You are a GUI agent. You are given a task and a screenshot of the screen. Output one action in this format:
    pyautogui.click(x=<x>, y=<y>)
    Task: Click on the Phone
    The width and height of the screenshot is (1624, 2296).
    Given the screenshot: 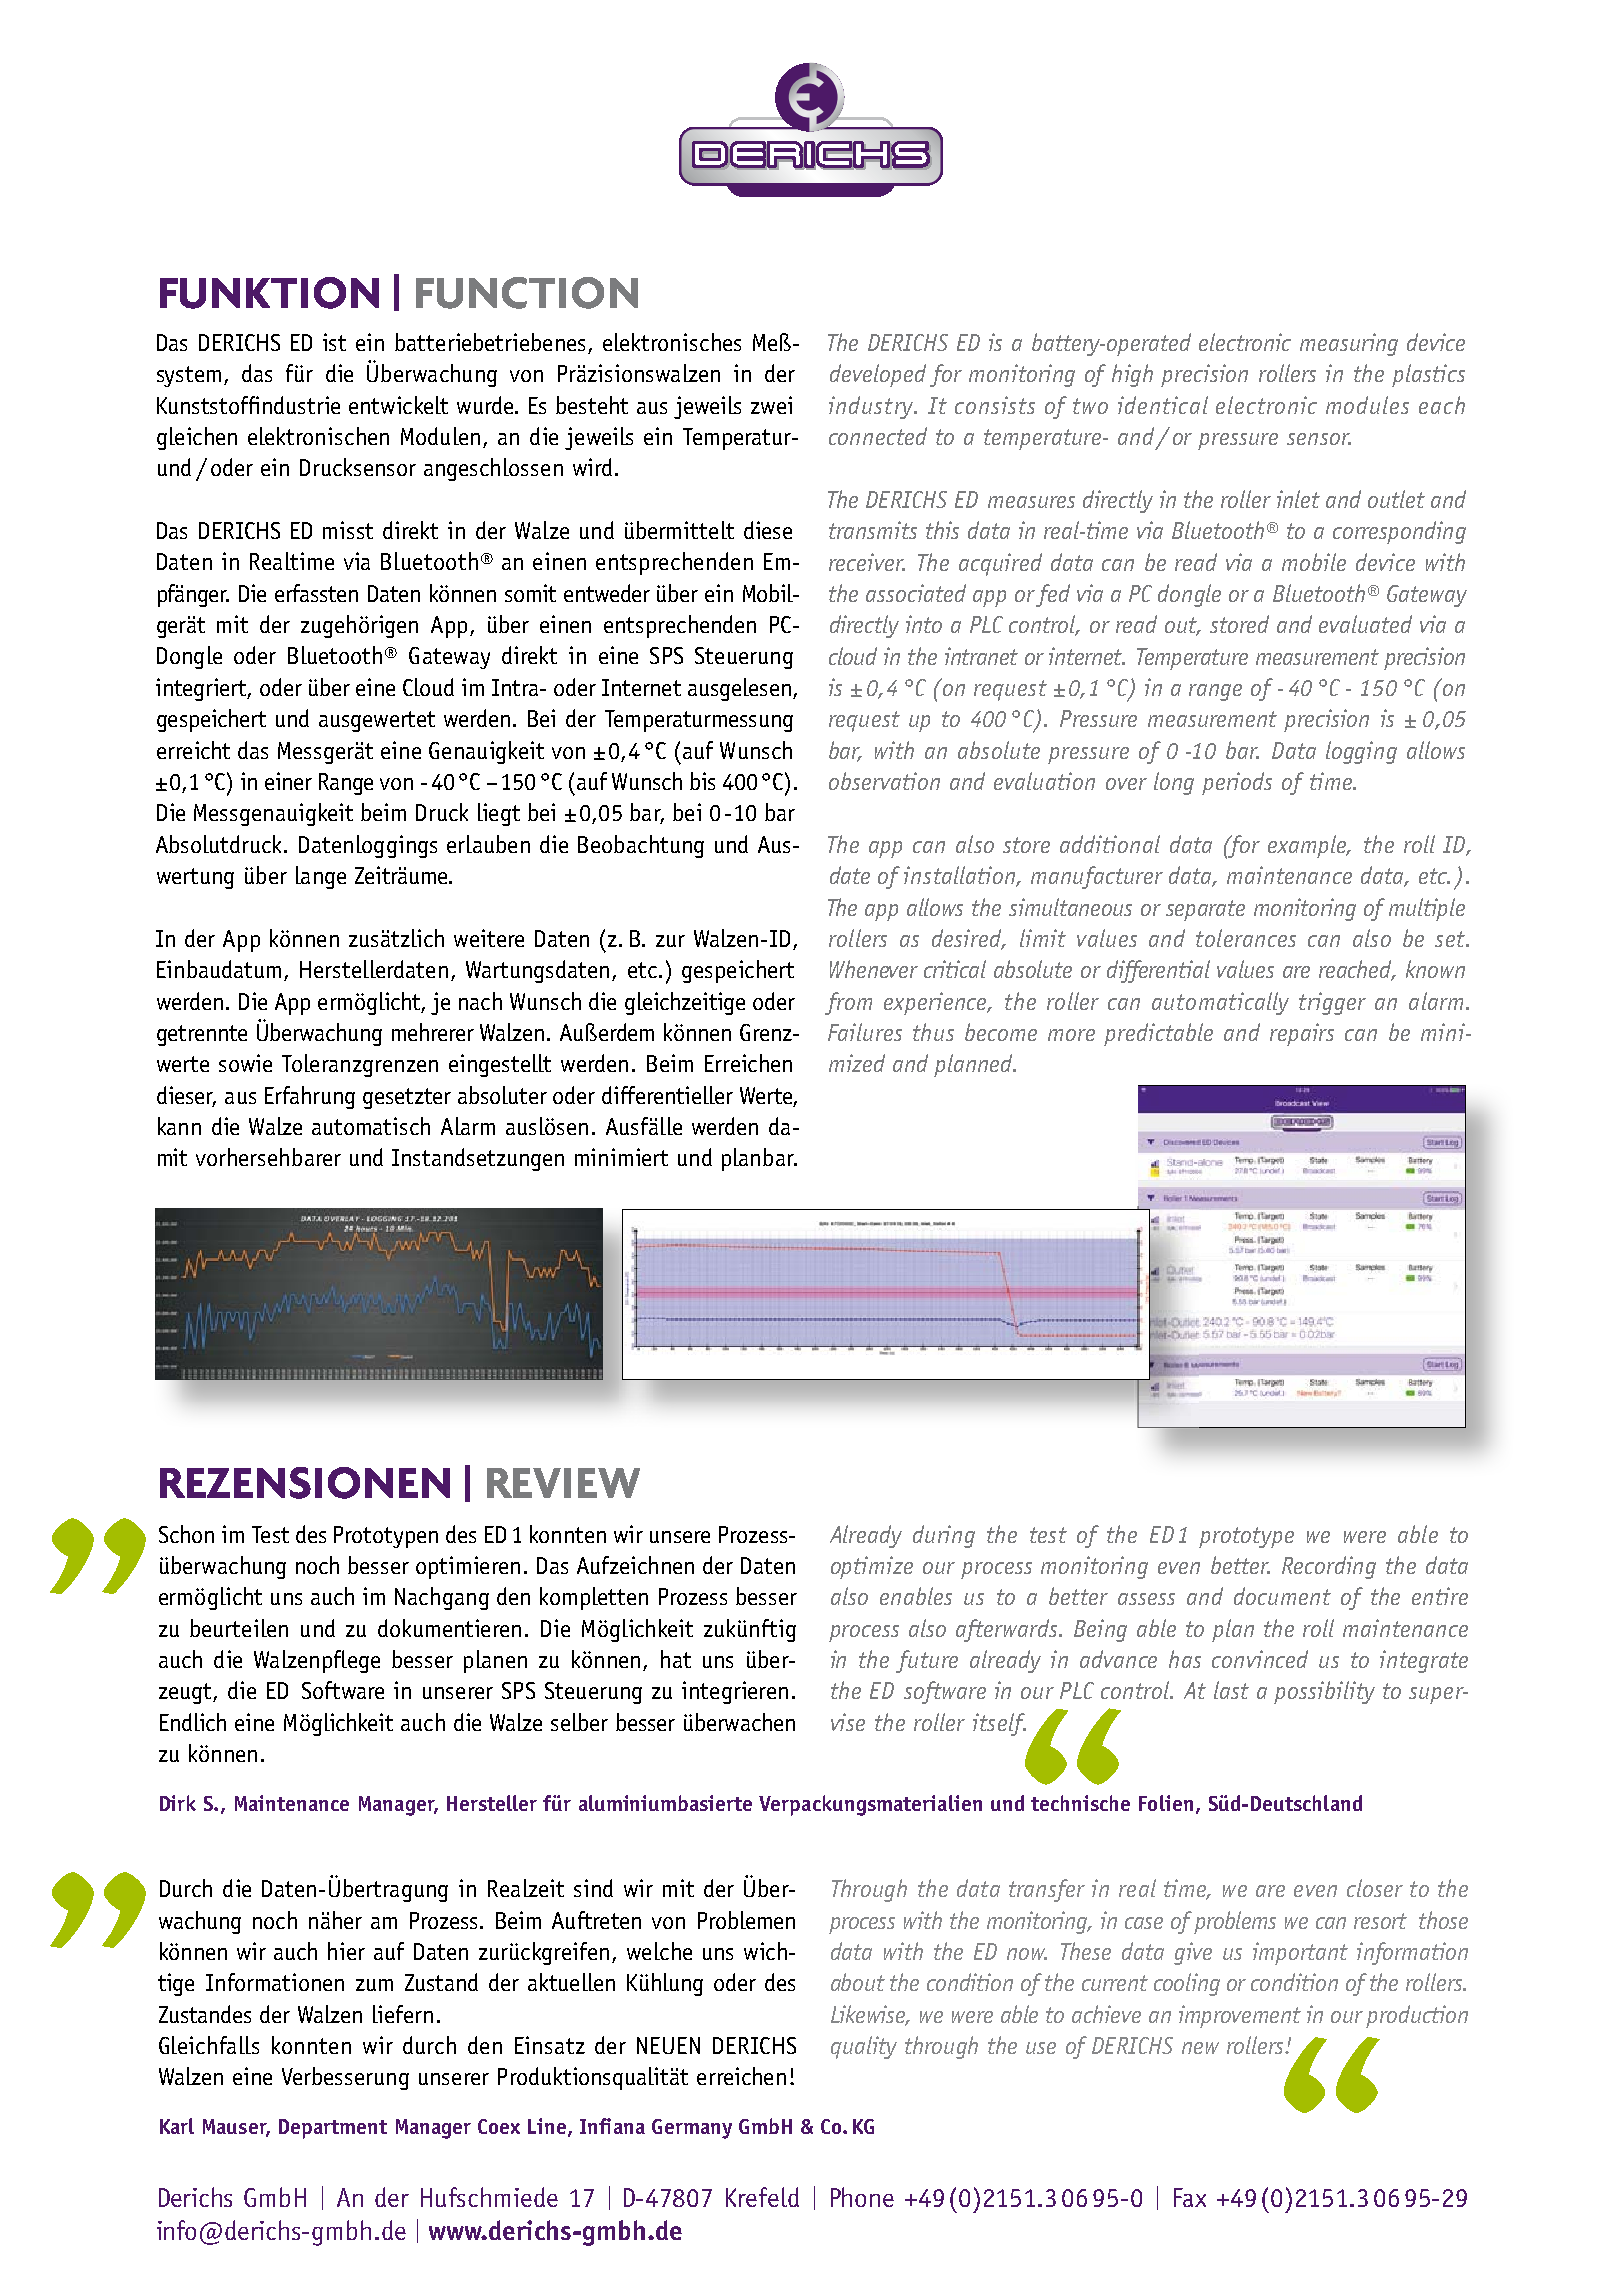 What is the action you would take?
    pyautogui.click(x=862, y=2197)
